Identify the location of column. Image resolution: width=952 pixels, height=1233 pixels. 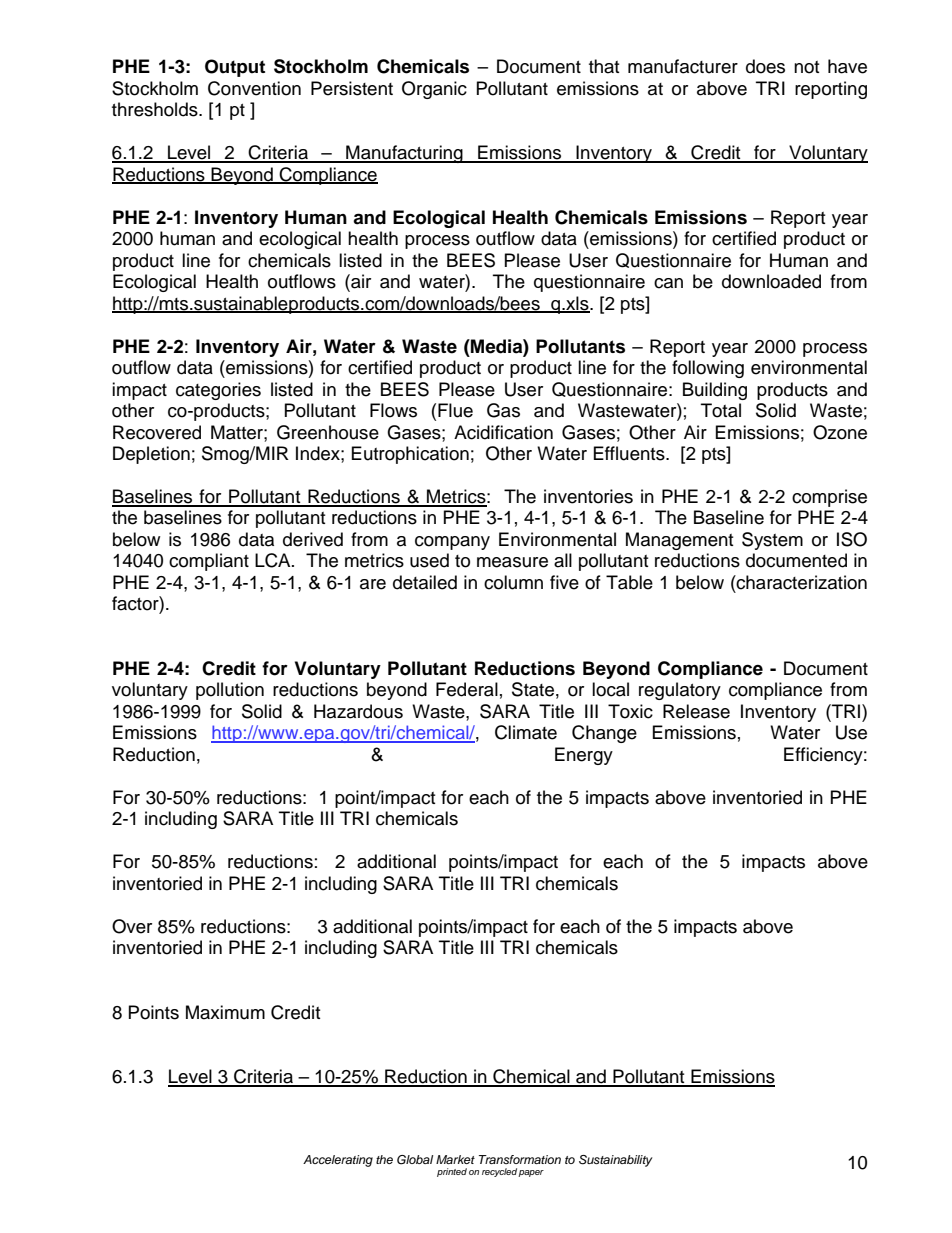
(513, 582).
